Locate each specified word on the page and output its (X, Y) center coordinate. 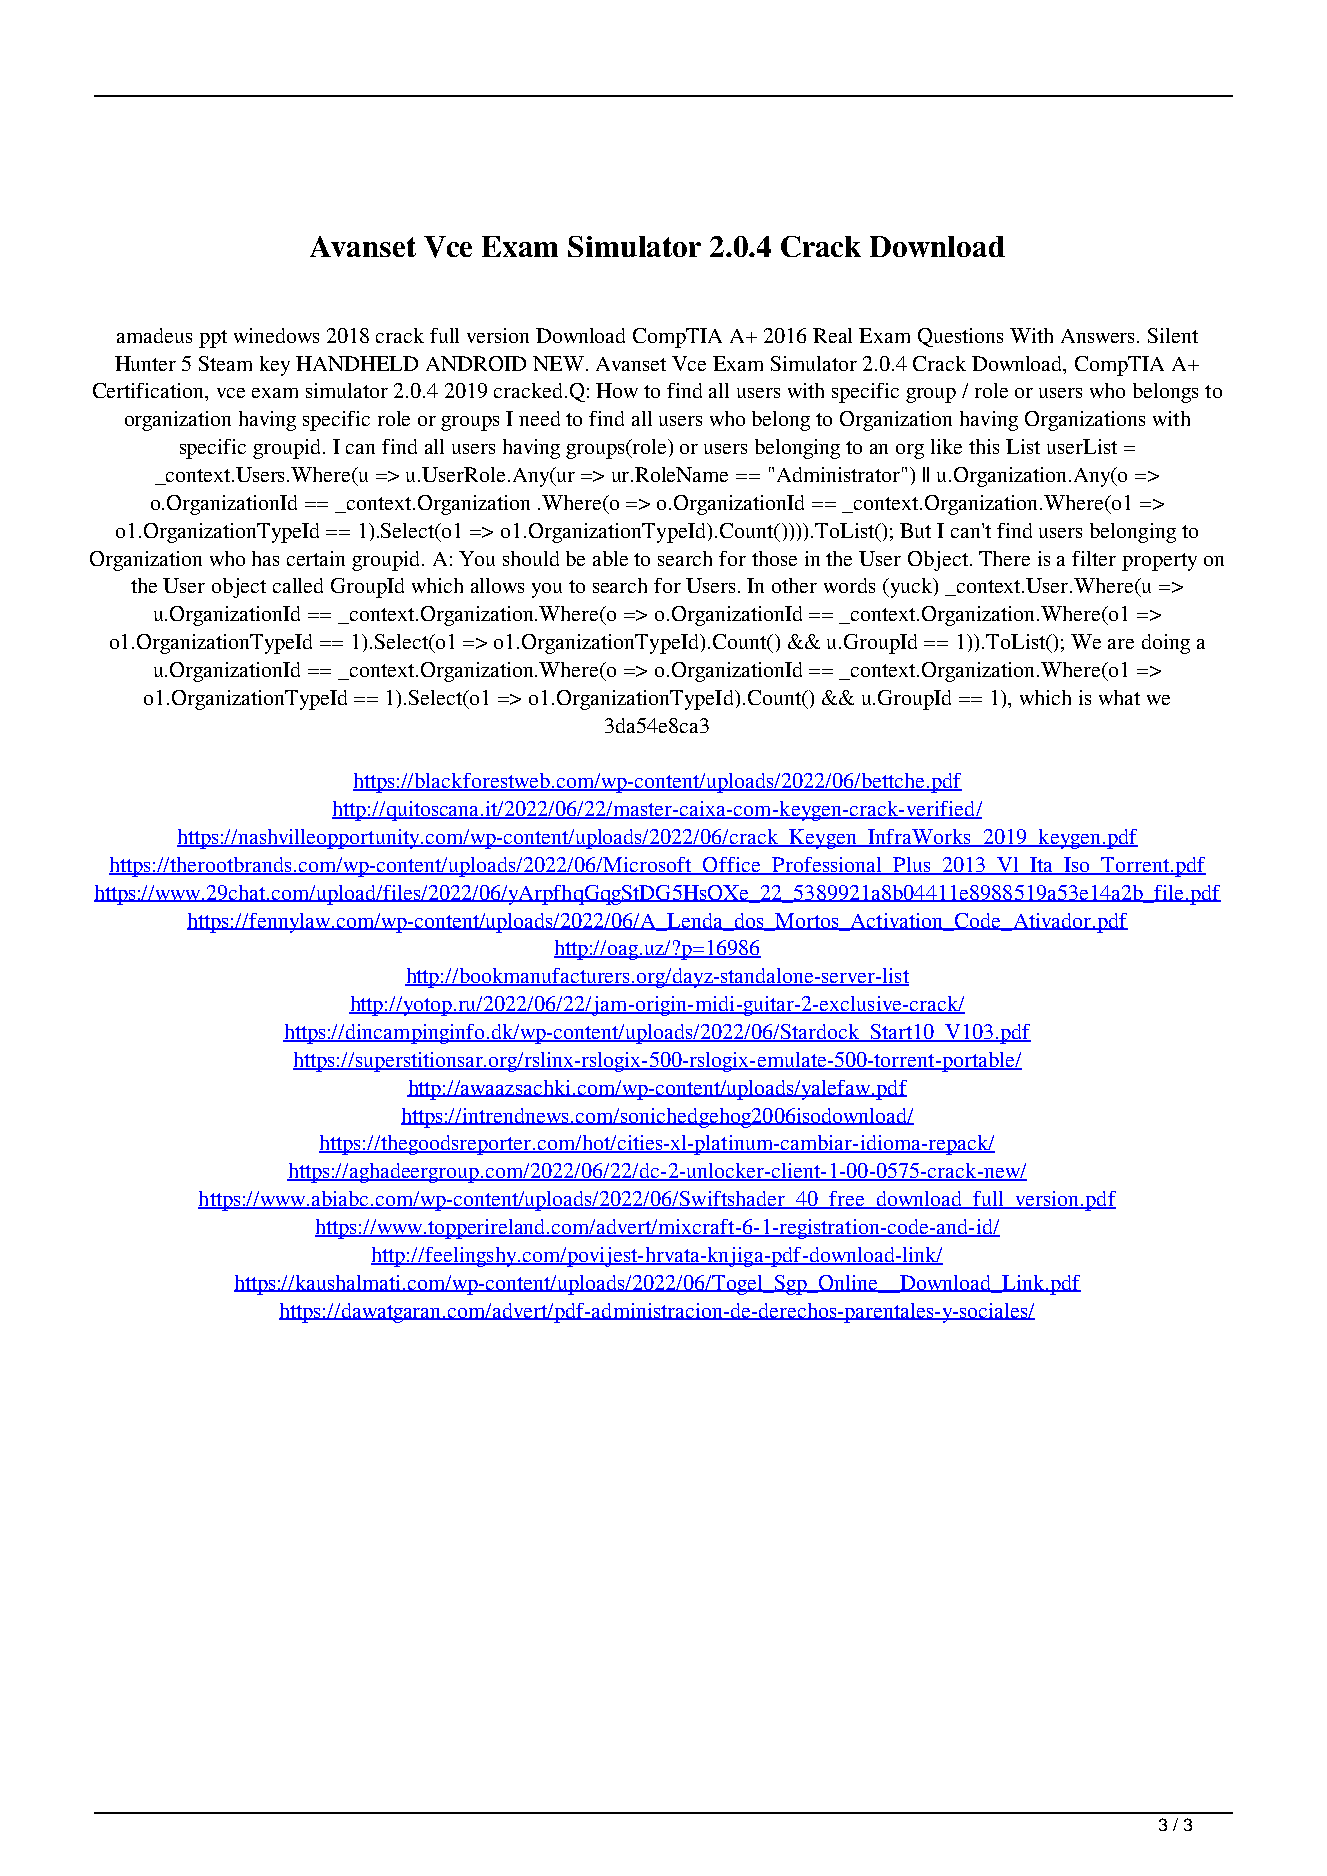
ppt (213, 339)
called (298, 585)
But (915, 530)
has (265, 558)
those (774, 558)
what (1119, 697)
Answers (1099, 336)
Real (832, 335)
